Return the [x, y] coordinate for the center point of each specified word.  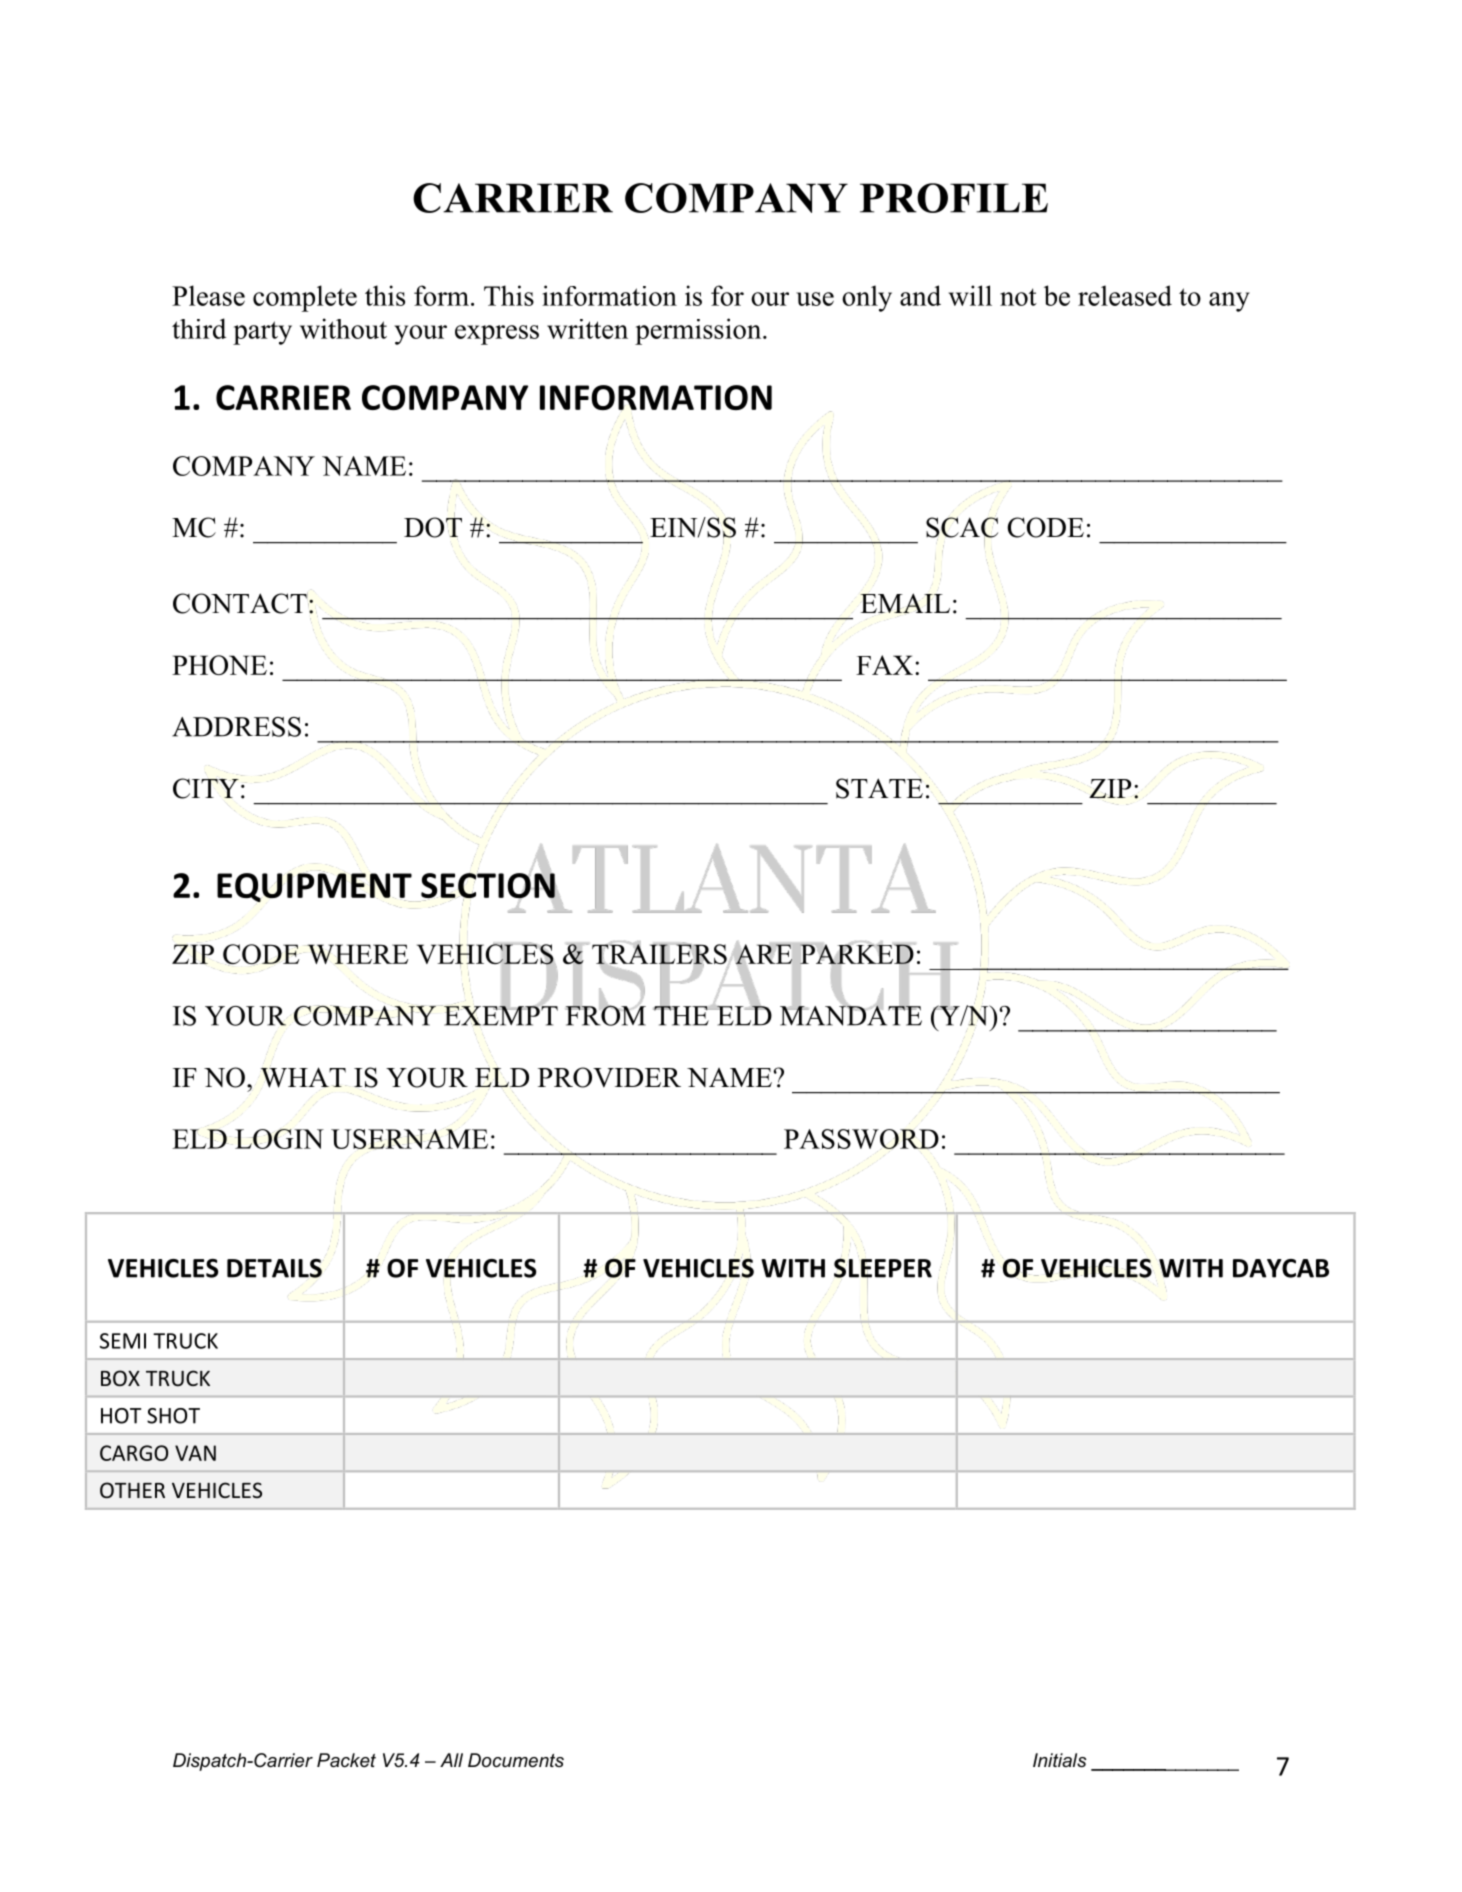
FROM [606, 1014]
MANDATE [851, 1014]
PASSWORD [861, 1139]
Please [208, 295]
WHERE [357, 954]
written [587, 329]
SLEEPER [883, 1269]
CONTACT [241, 603]
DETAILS [274, 1268]
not [1018, 297]
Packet [346, 1760]
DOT [433, 526]
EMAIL [905, 603]
